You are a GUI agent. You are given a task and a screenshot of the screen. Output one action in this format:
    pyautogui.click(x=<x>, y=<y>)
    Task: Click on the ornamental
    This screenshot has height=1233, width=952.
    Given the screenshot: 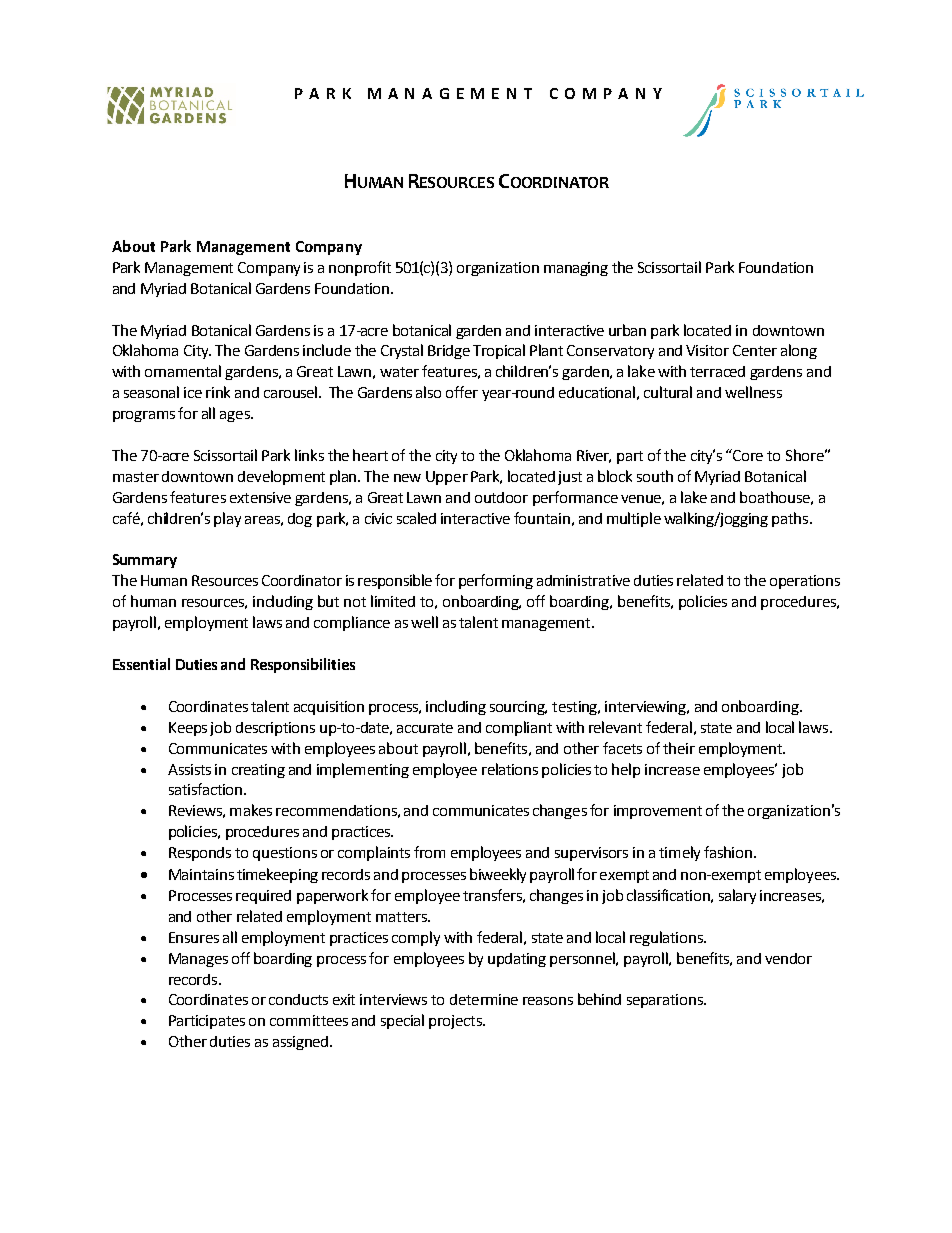 What is the action you would take?
    pyautogui.click(x=183, y=371)
